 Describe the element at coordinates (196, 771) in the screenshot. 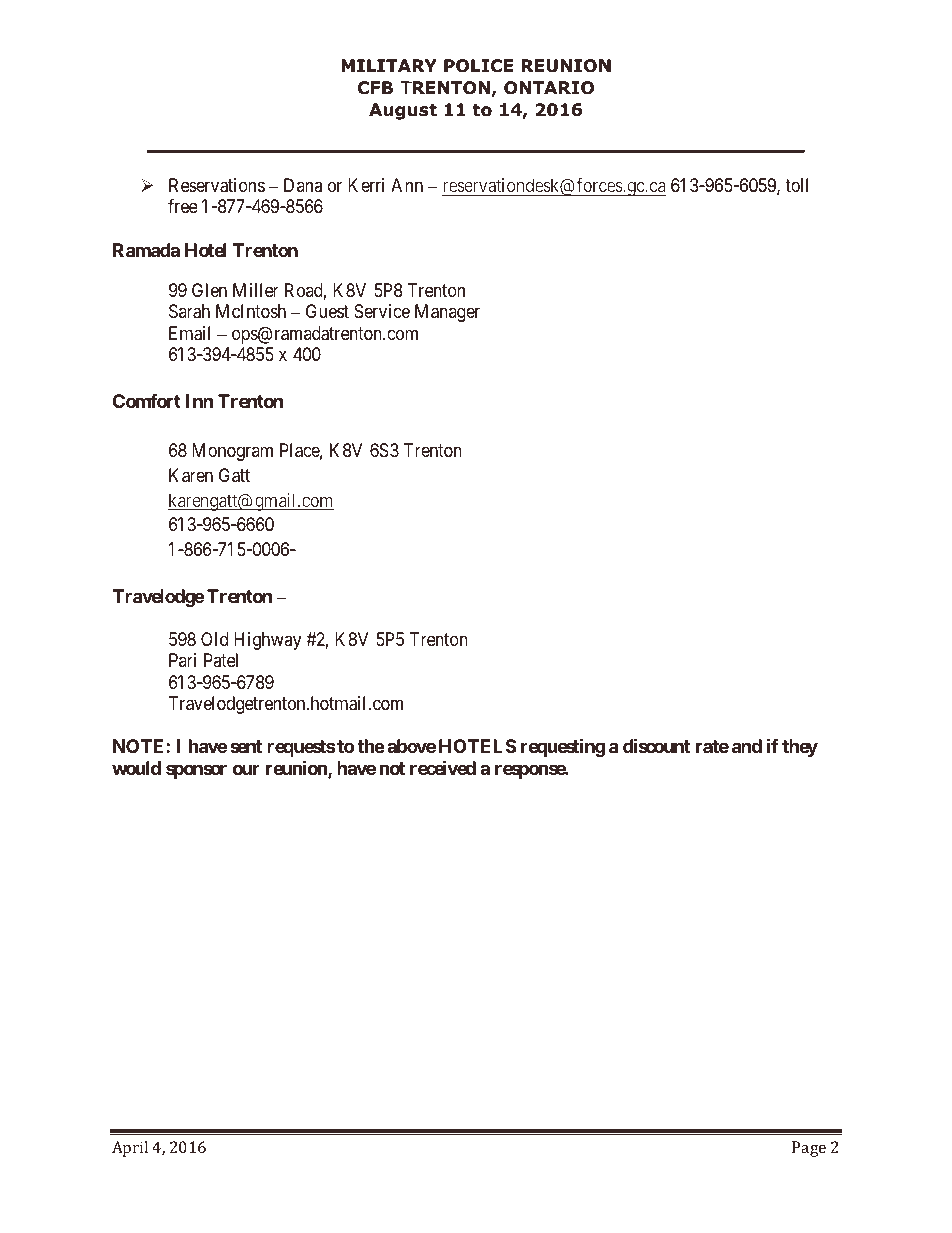

I see `sponsor` at that location.
